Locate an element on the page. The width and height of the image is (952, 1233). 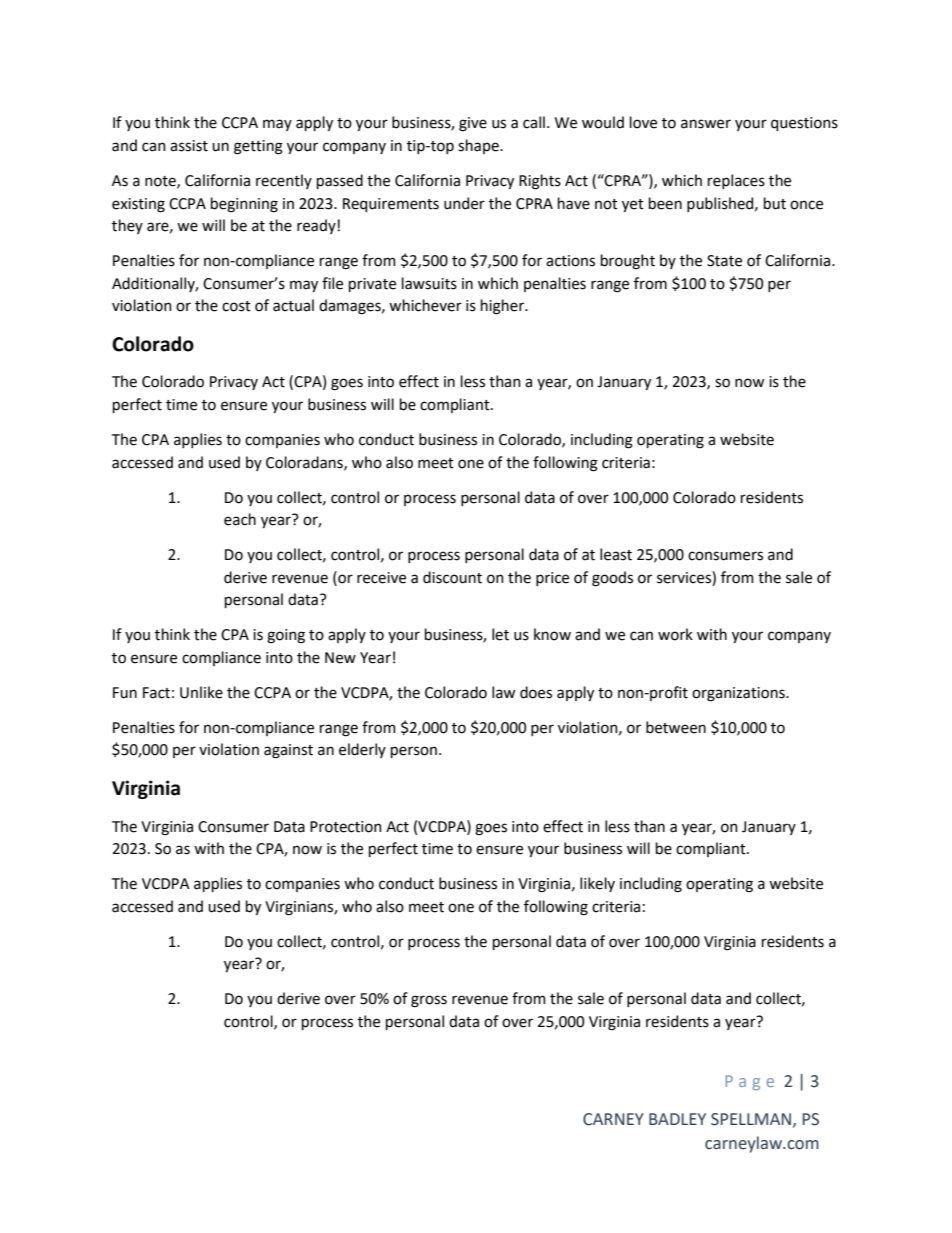
shape is located at coordinates (479, 146).
